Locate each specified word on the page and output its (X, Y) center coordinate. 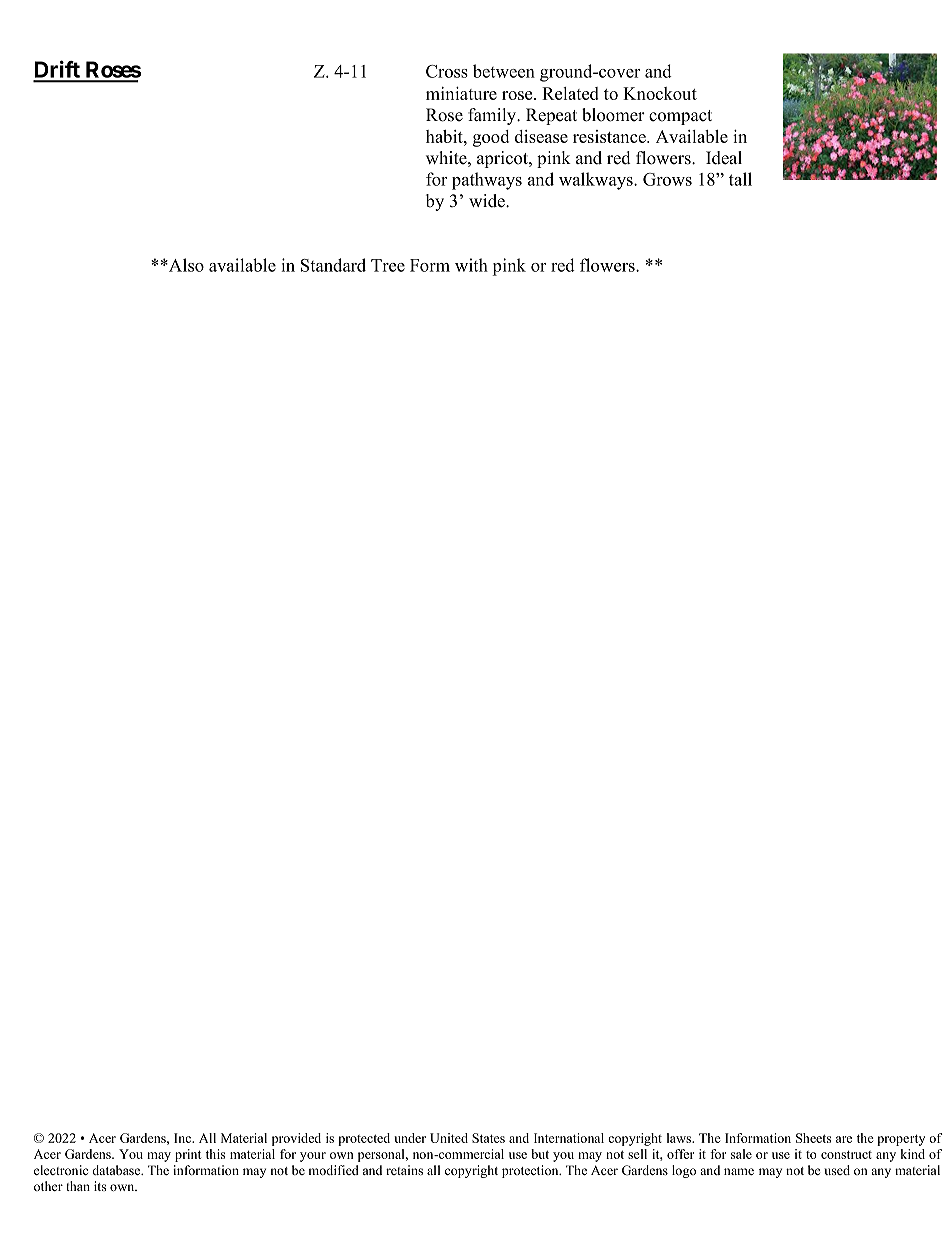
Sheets (813, 1138)
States (488, 1138)
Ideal (724, 158)
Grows (667, 179)
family (493, 116)
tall (740, 179)
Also (185, 265)
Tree (388, 265)
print (188, 1155)
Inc (184, 1138)
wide (488, 201)
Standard (333, 265)
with (471, 265)
